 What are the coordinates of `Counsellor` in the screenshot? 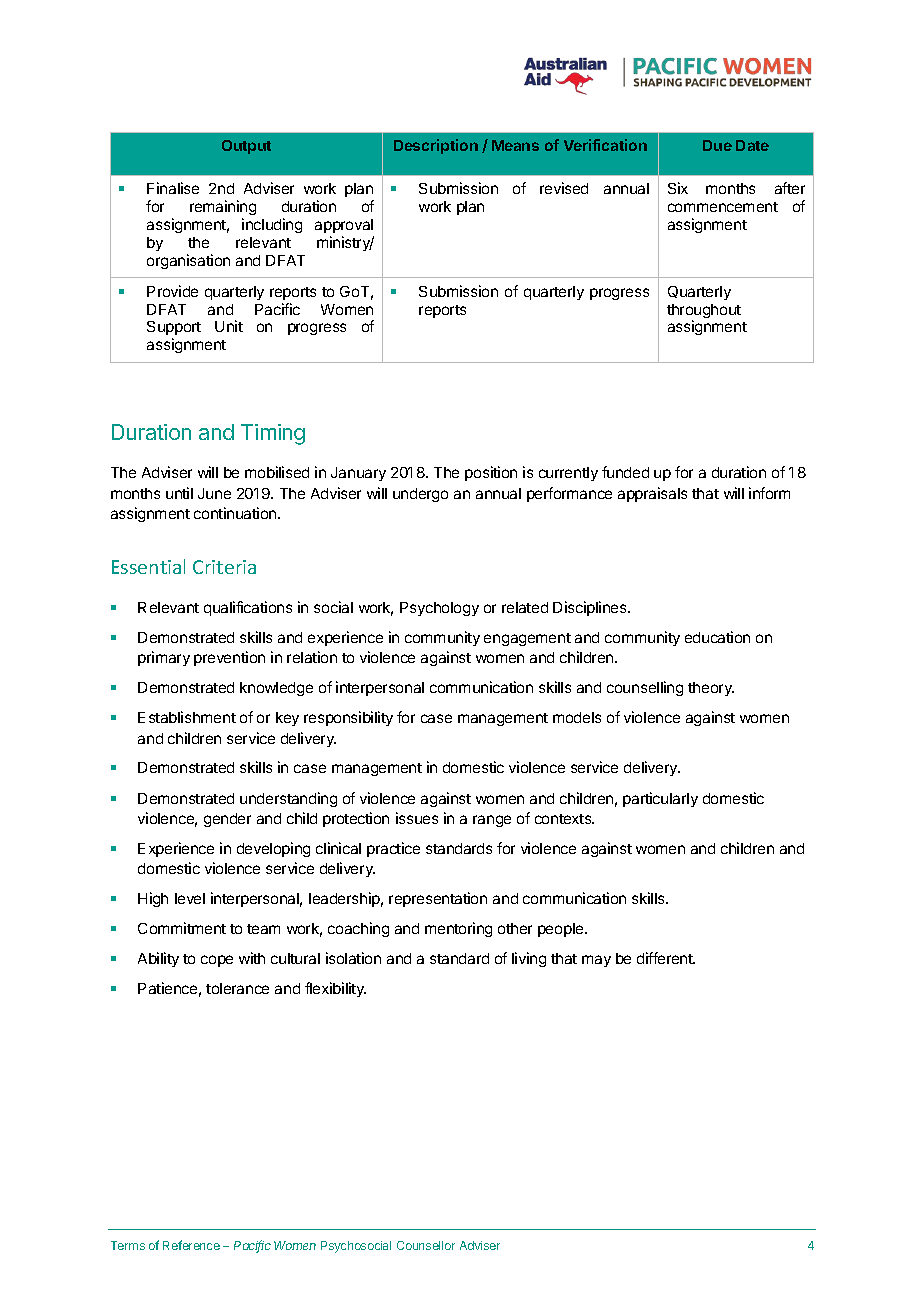 It's located at (426, 1245).
